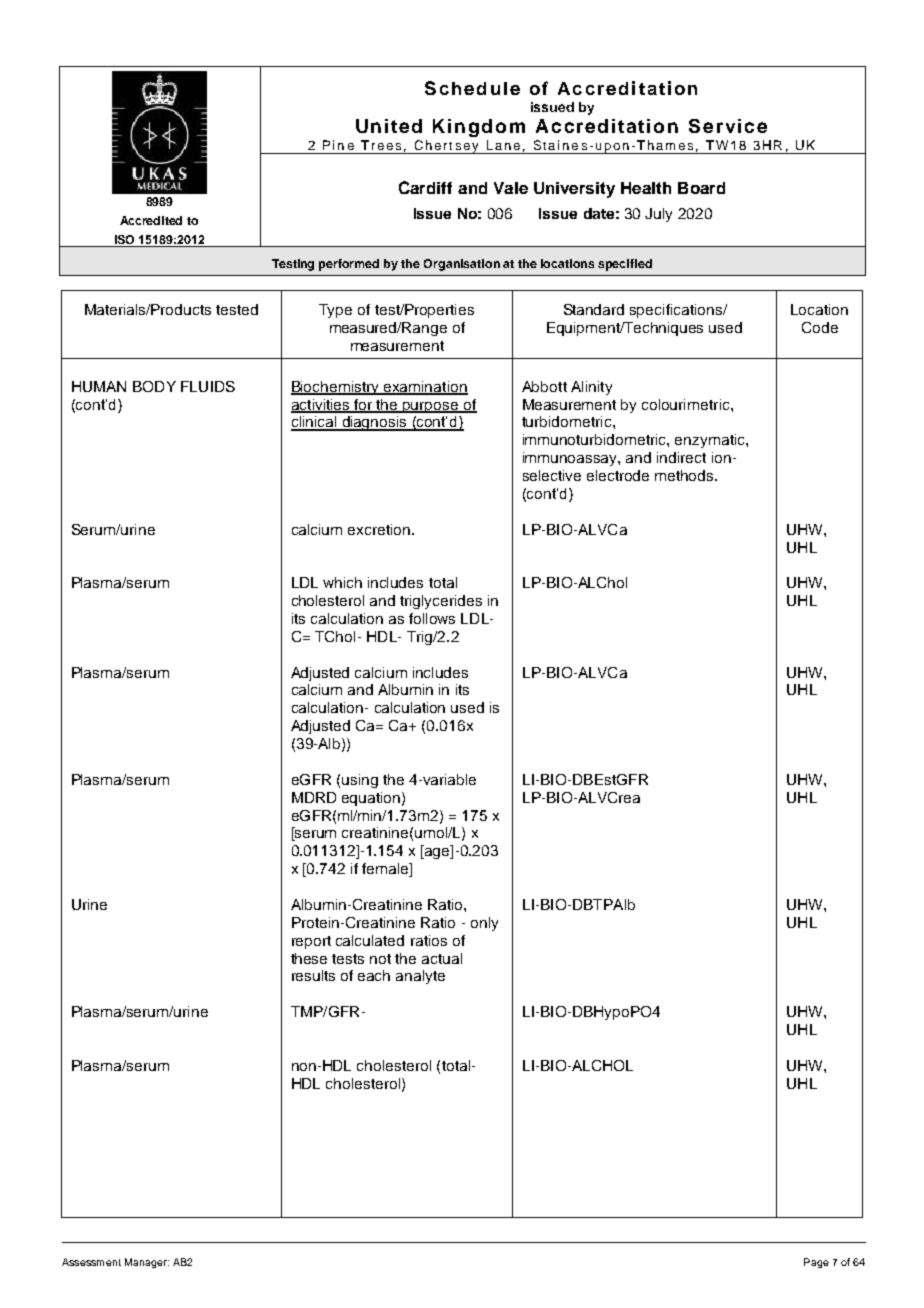 Image resolution: width=924 pixels, height=1308 pixels. Describe the element at coordinates (147, 1263) in the screenshot. I see `Manager` at that location.
